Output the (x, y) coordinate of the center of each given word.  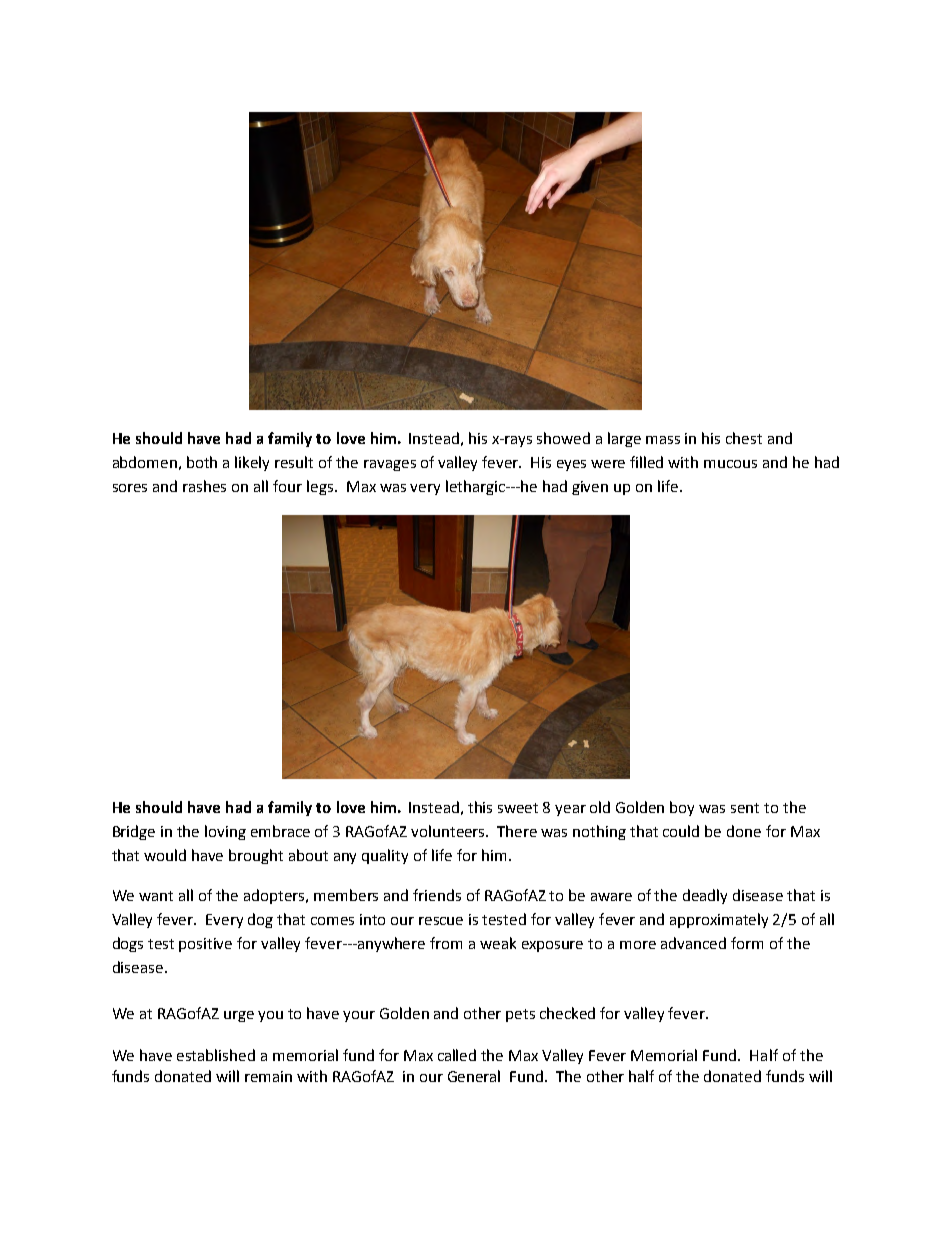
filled (646, 462)
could (681, 831)
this (480, 807)
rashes (204, 486)
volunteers (449, 831)
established (216, 1055)
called (457, 1055)
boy (682, 808)
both (202, 462)
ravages (390, 465)
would (165, 855)
